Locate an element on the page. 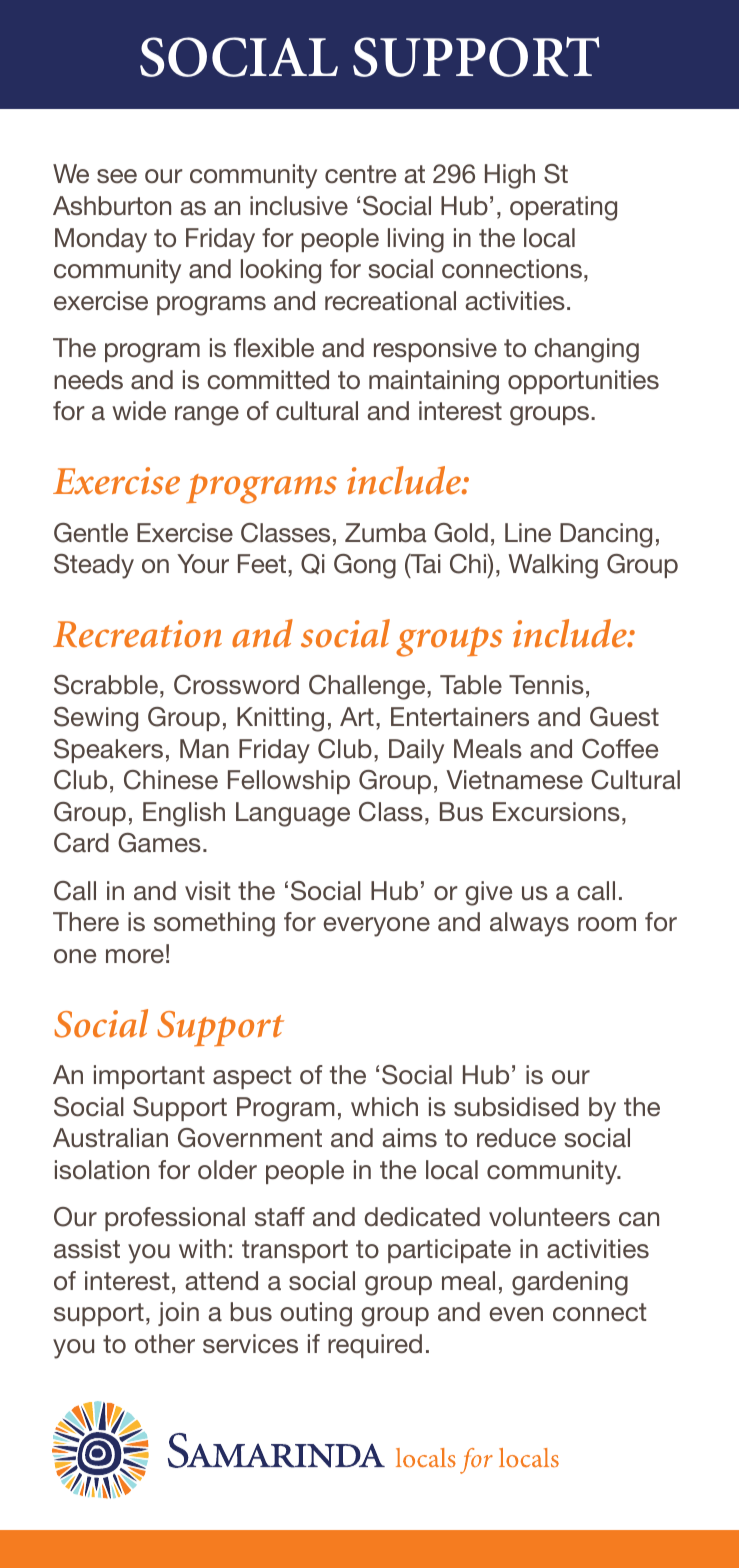  everyone is located at coordinates (377, 927).
